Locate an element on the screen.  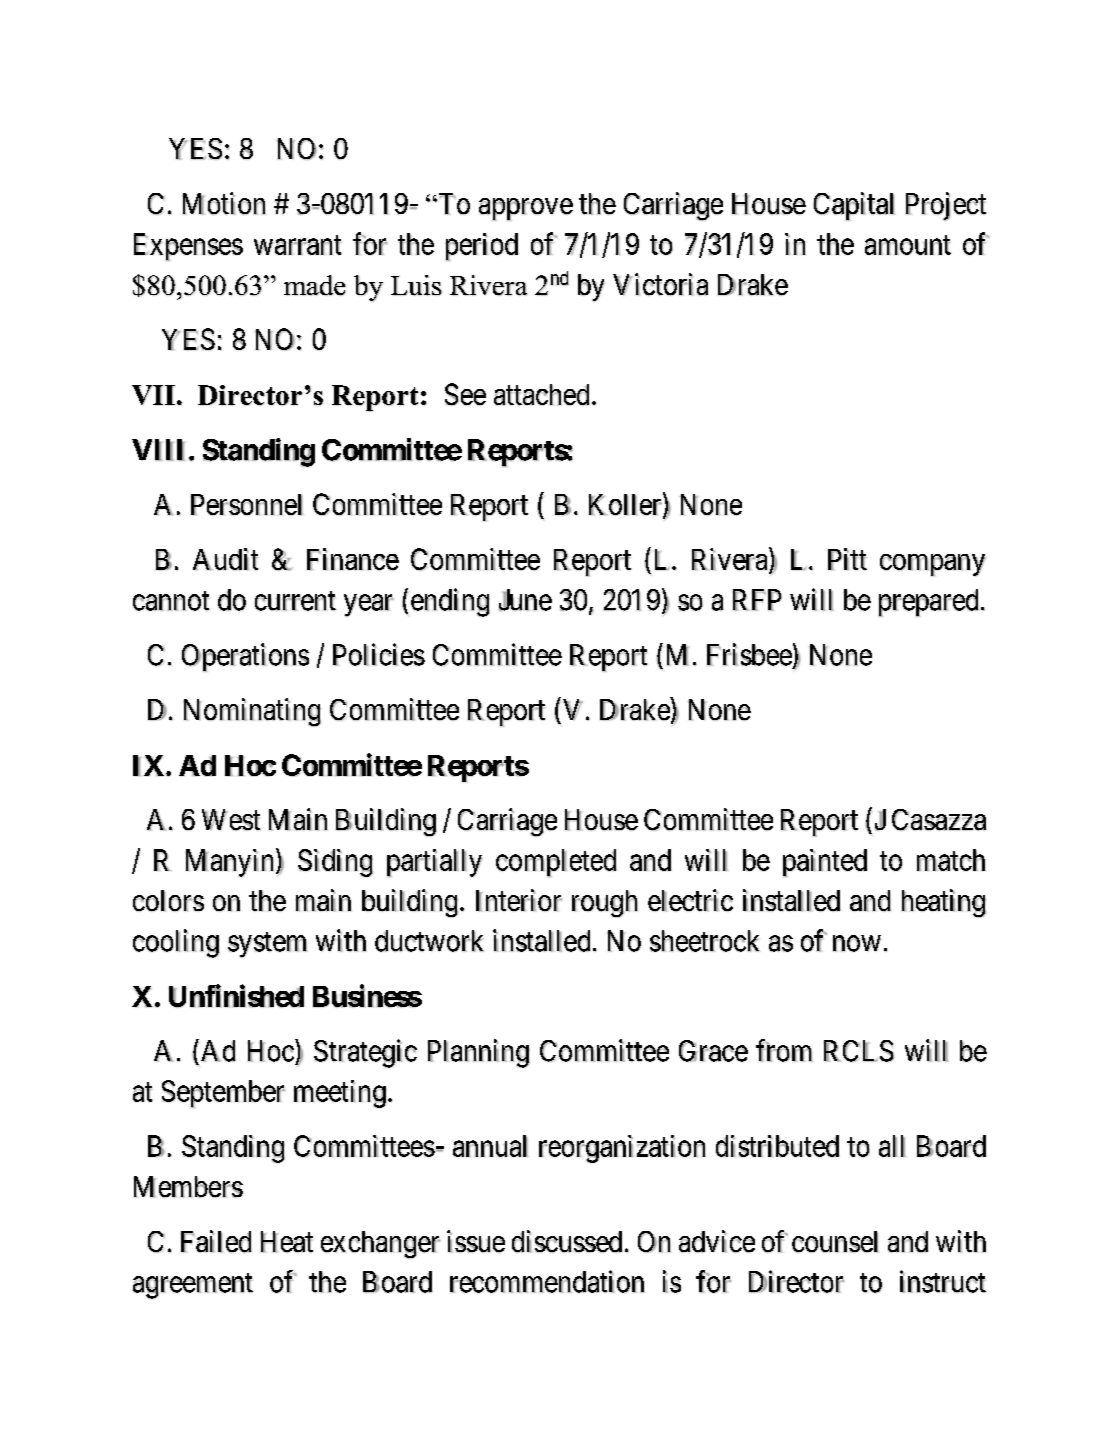
discussed is located at coordinates (567, 1241).
